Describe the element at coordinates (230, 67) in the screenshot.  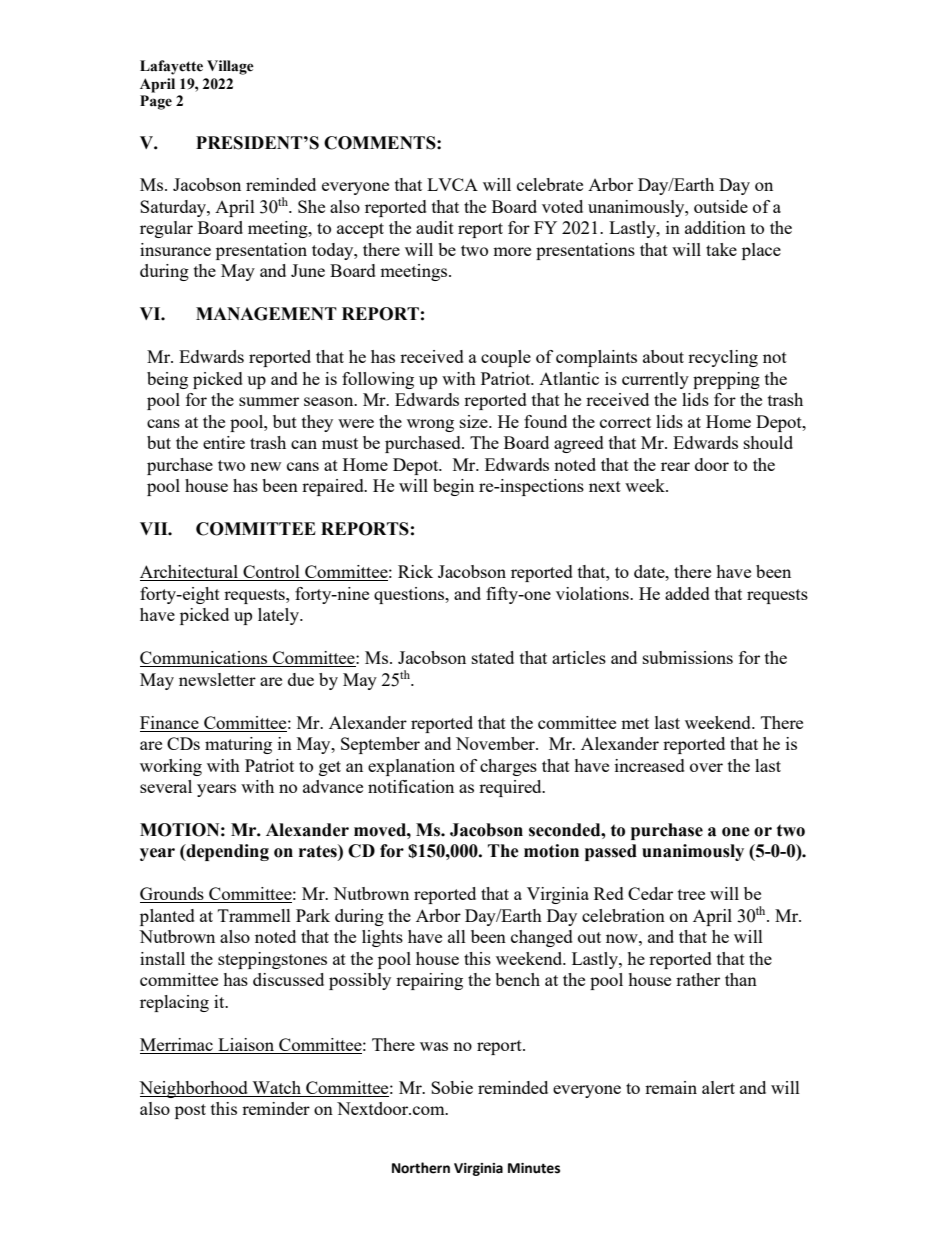
I see `Village` at that location.
